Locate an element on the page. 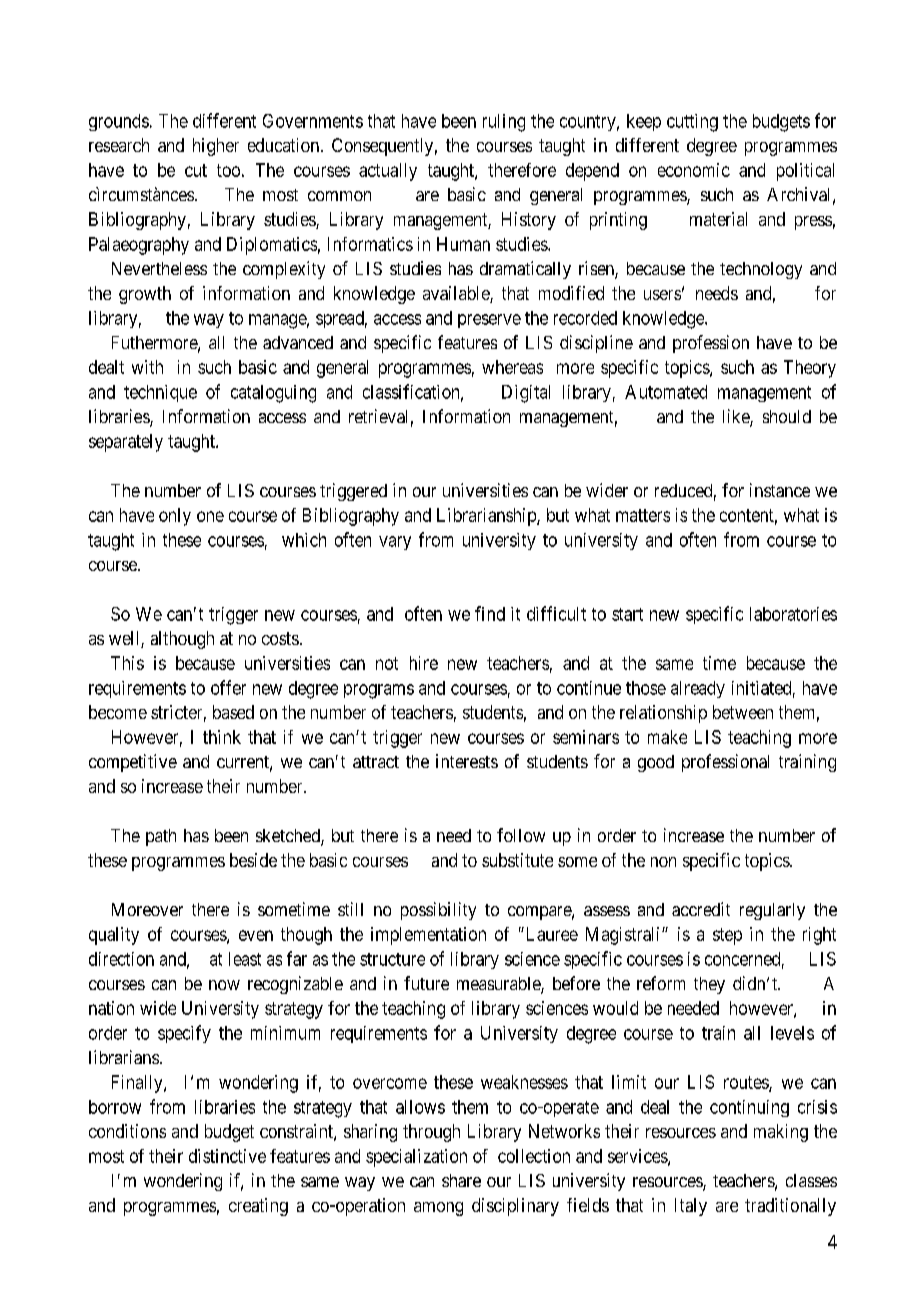 Image resolution: width=924 pixels, height=1308 pixels. step is located at coordinates (727, 936).
